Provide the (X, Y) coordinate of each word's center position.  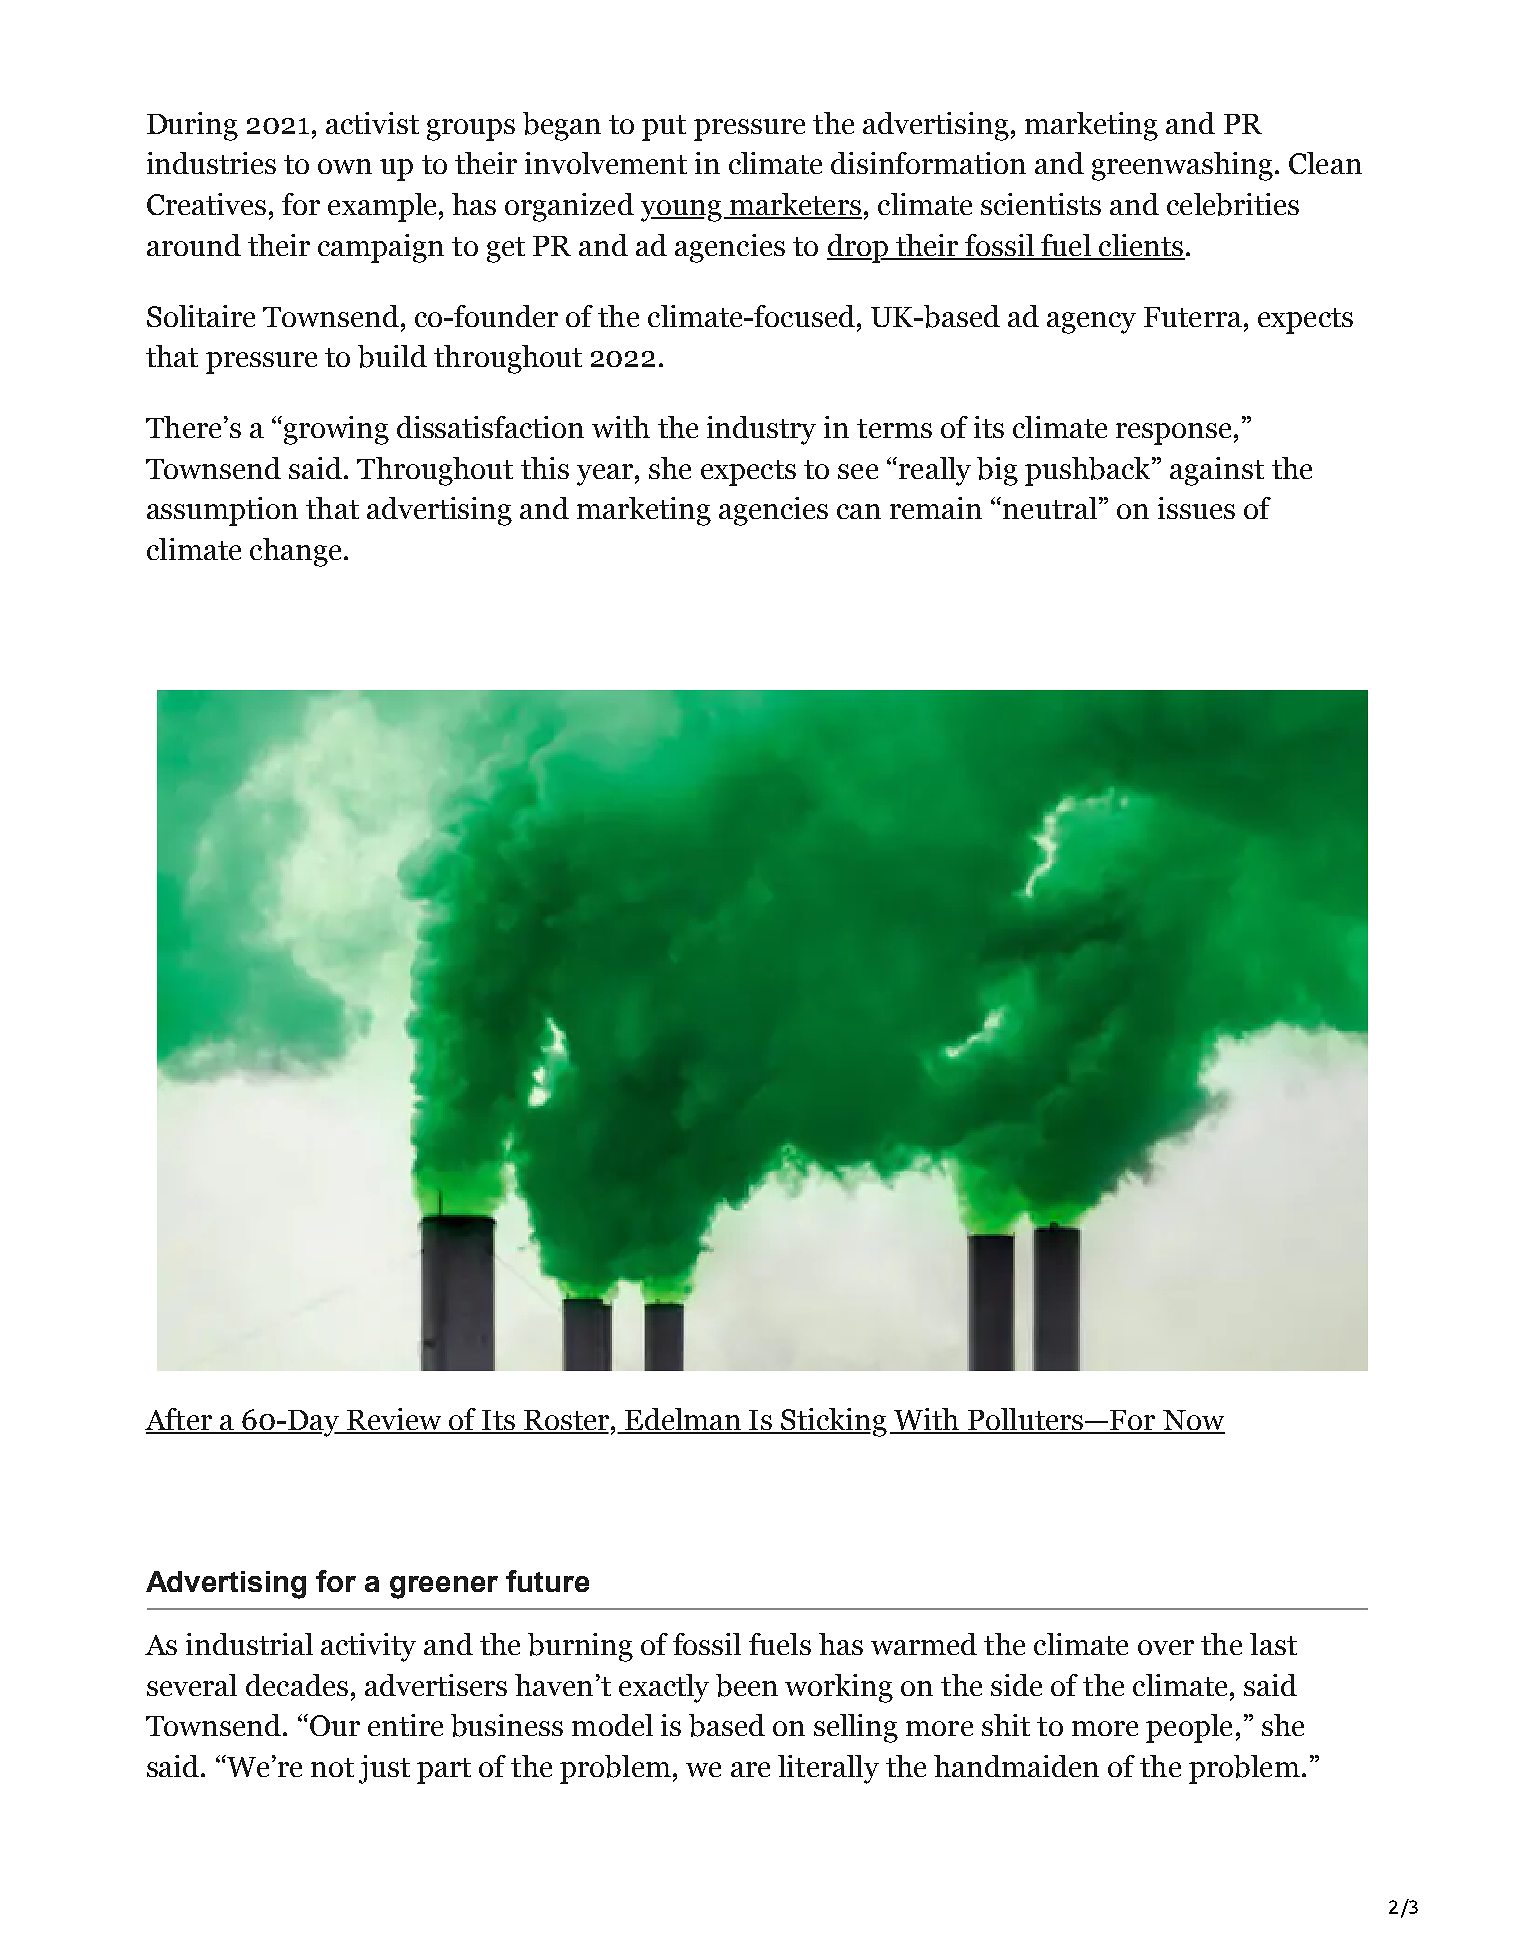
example (382, 207)
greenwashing (1182, 166)
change (295, 552)
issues (1196, 508)
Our (333, 1725)
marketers (794, 205)
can (859, 511)
